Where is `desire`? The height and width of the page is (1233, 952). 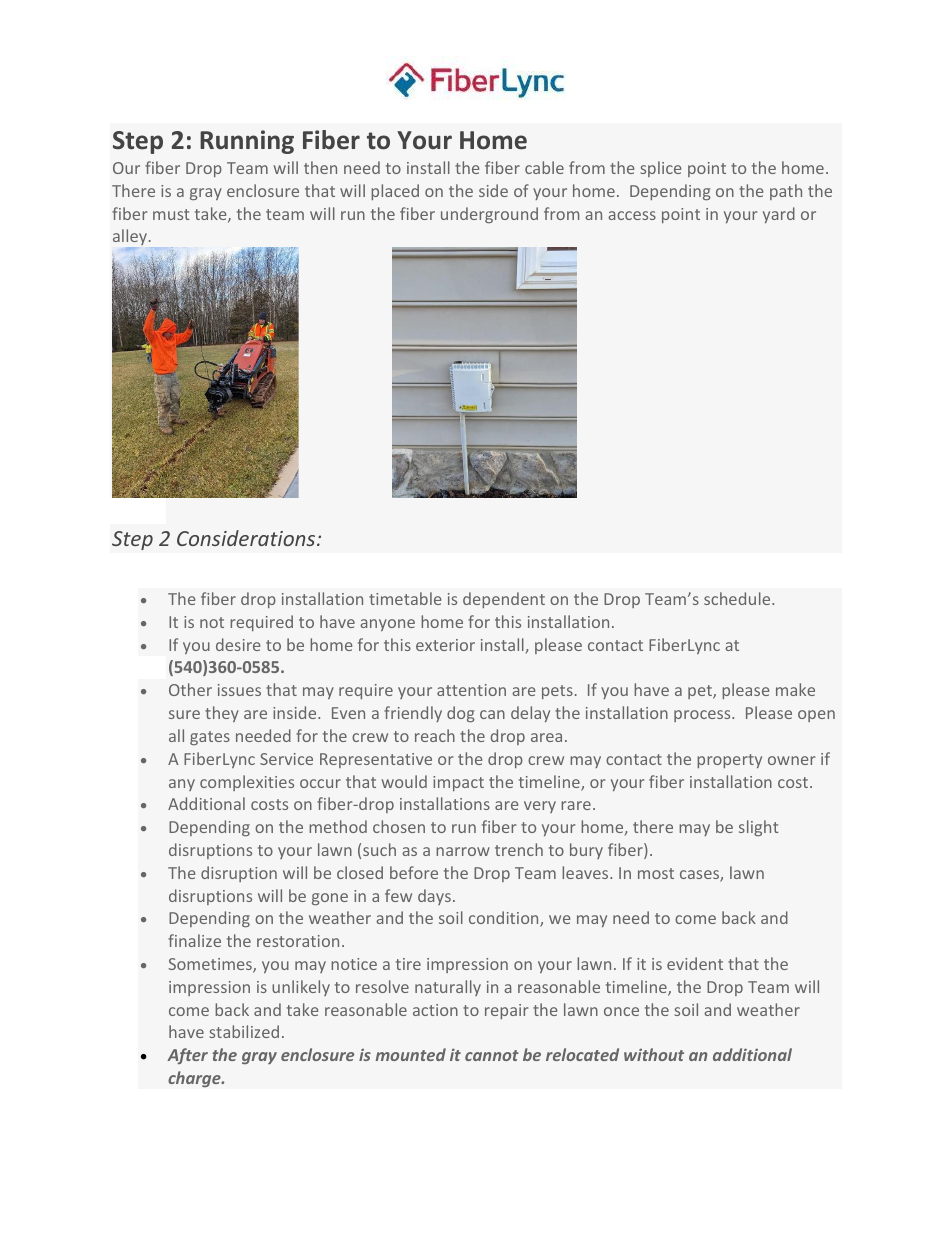
desire is located at coordinates (238, 644).
